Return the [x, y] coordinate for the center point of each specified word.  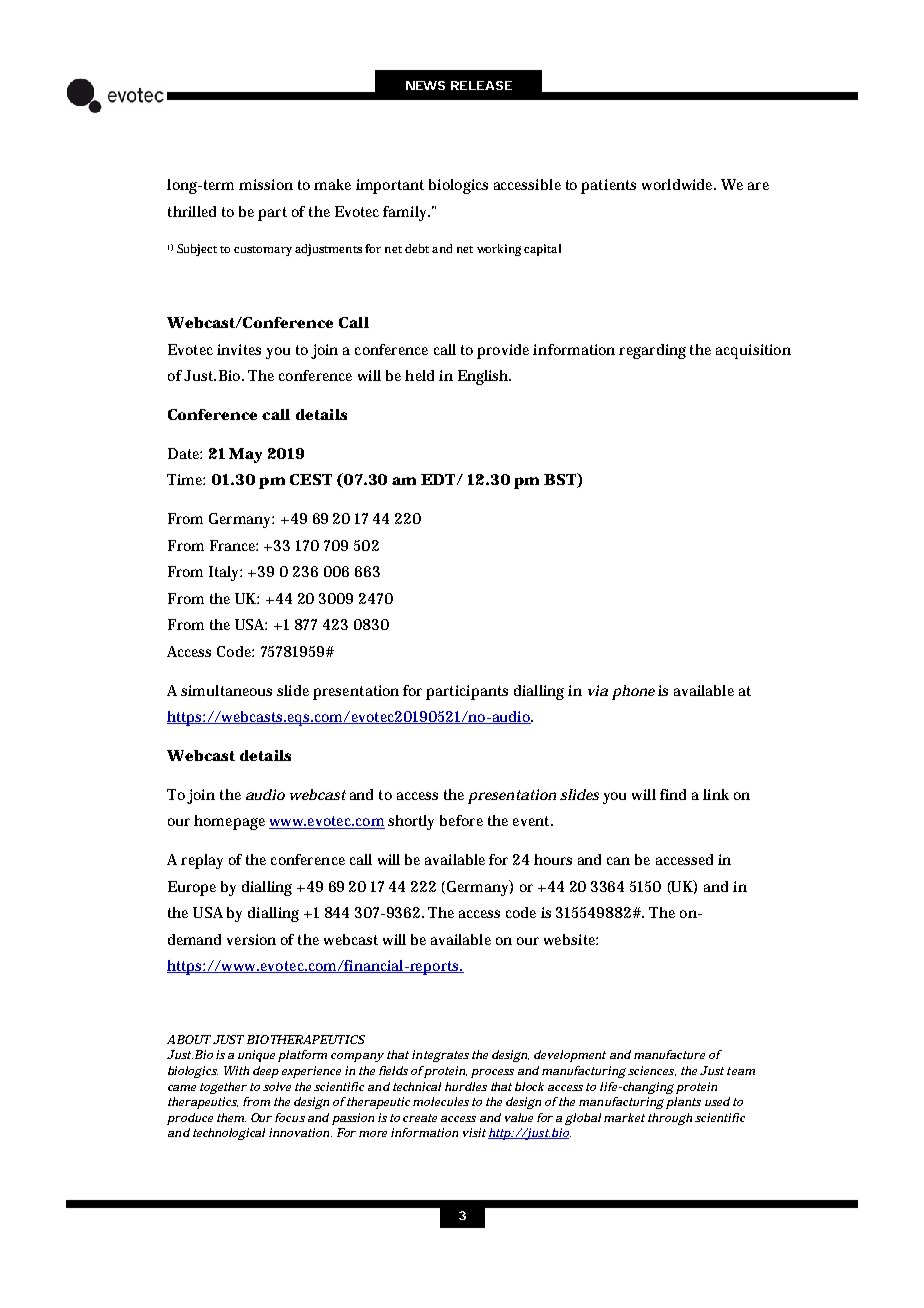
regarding [652, 351]
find [673, 794]
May [245, 455]
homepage [229, 822]
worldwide [679, 184]
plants [683, 1103]
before [461, 820]
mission [266, 184]
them [231, 1117]
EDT [439, 479]
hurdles [466, 1086]
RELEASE [481, 85]
